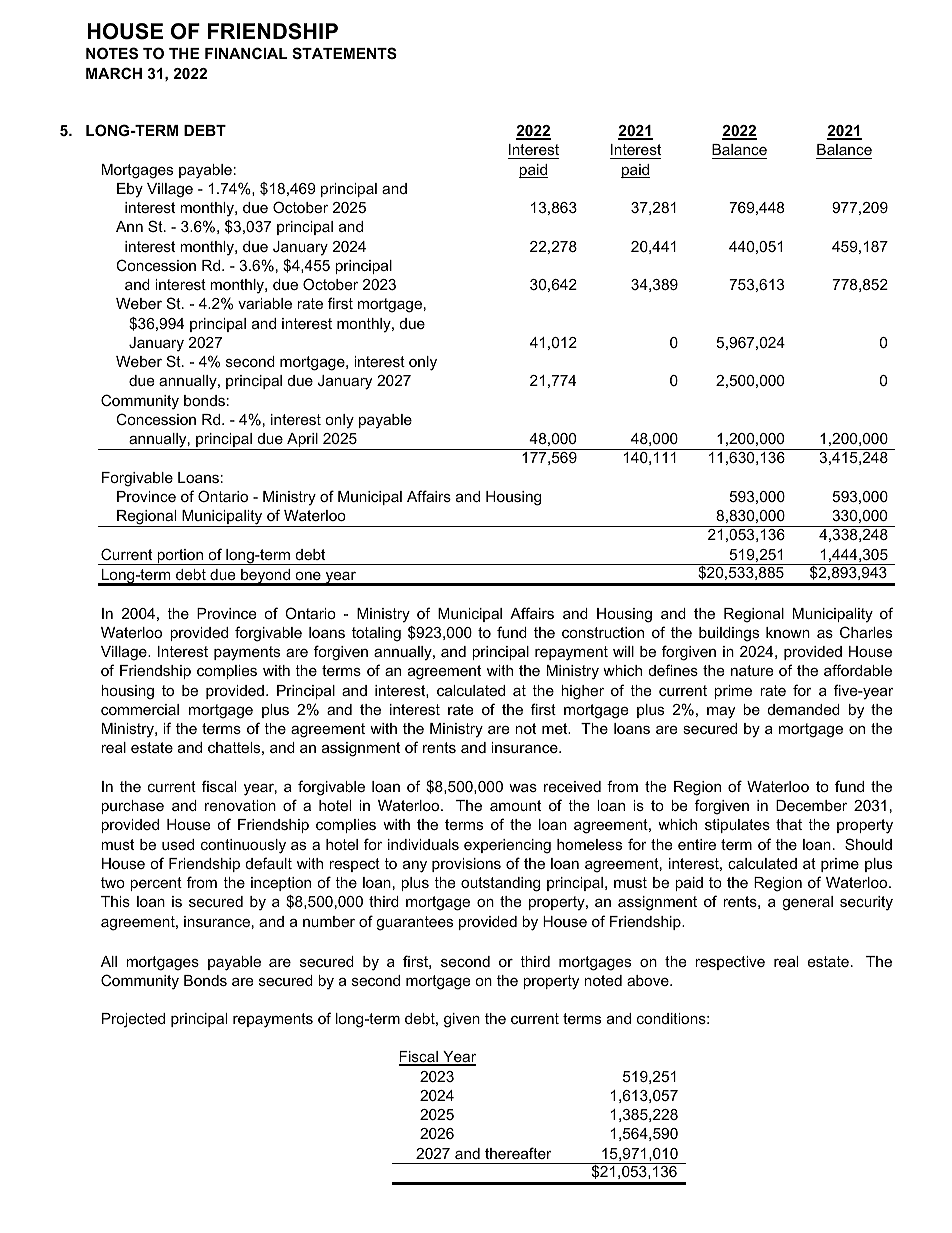  Describe the element at coordinates (133, 1020) in the screenshot. I see `Projected` at that location.
